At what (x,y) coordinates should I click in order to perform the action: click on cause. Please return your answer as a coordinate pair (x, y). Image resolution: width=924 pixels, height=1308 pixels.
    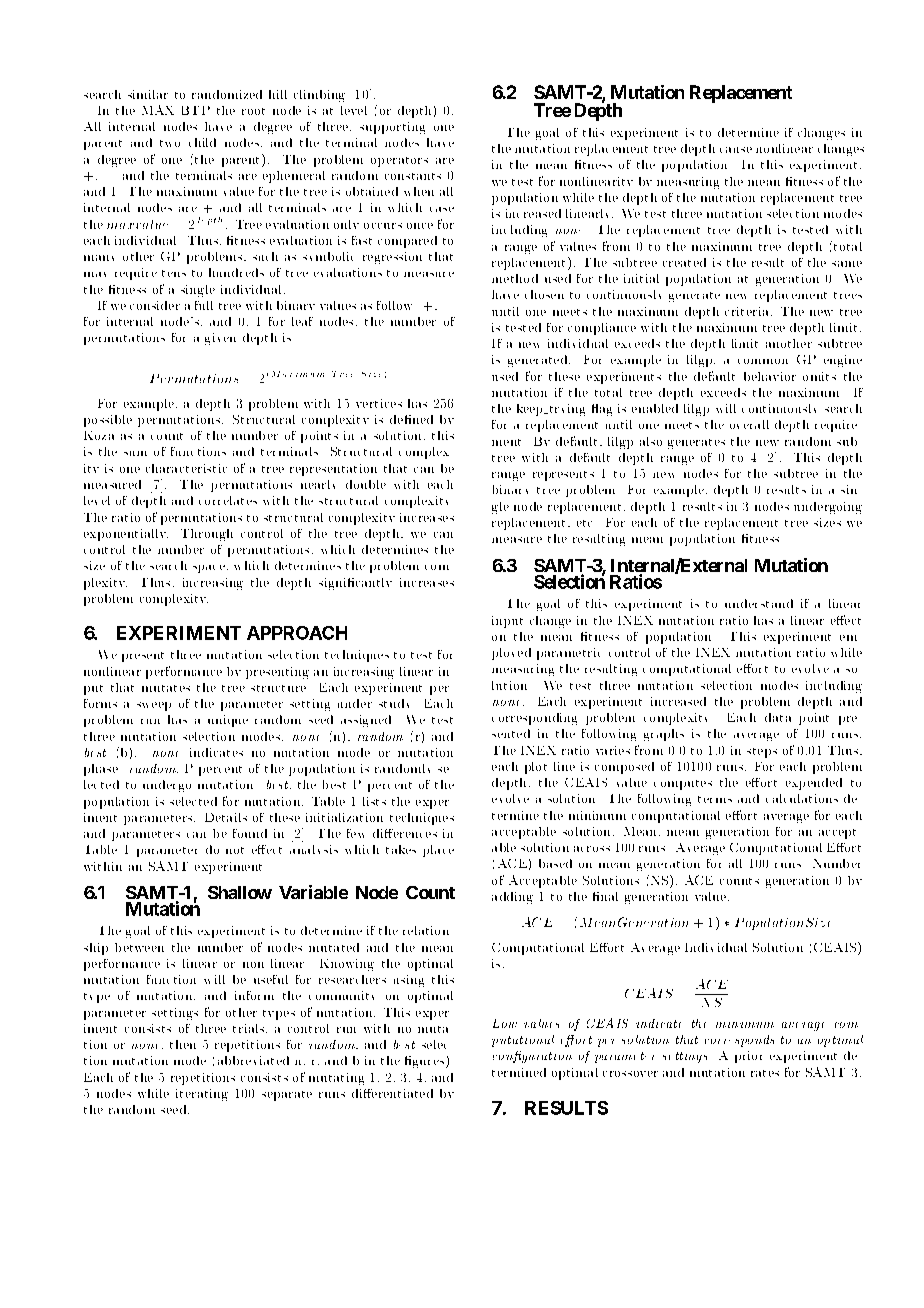
    Looking at the image, I should click on (736, 150).
